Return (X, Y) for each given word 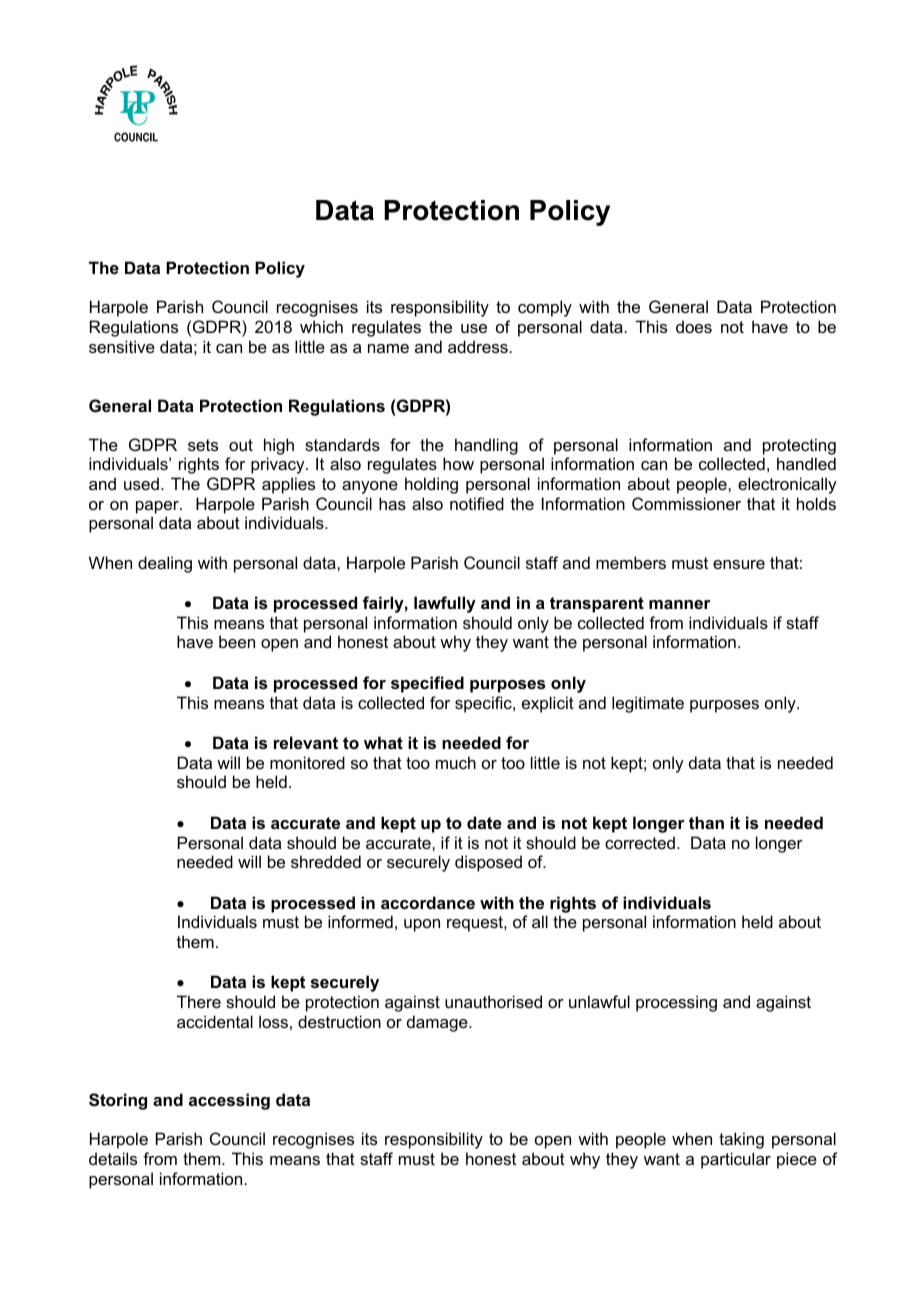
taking (741, 1140)
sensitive (122, 346)
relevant (306, 742)
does (694, 326)
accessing (229, 1101)
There (199, 1001)
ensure (739, 564)
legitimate (648, 704)
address (478, 346)
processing (676, 1003)
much (456, 762)
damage (438, 1023)
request (476, 924)
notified (477, 503)
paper (158, 507)
